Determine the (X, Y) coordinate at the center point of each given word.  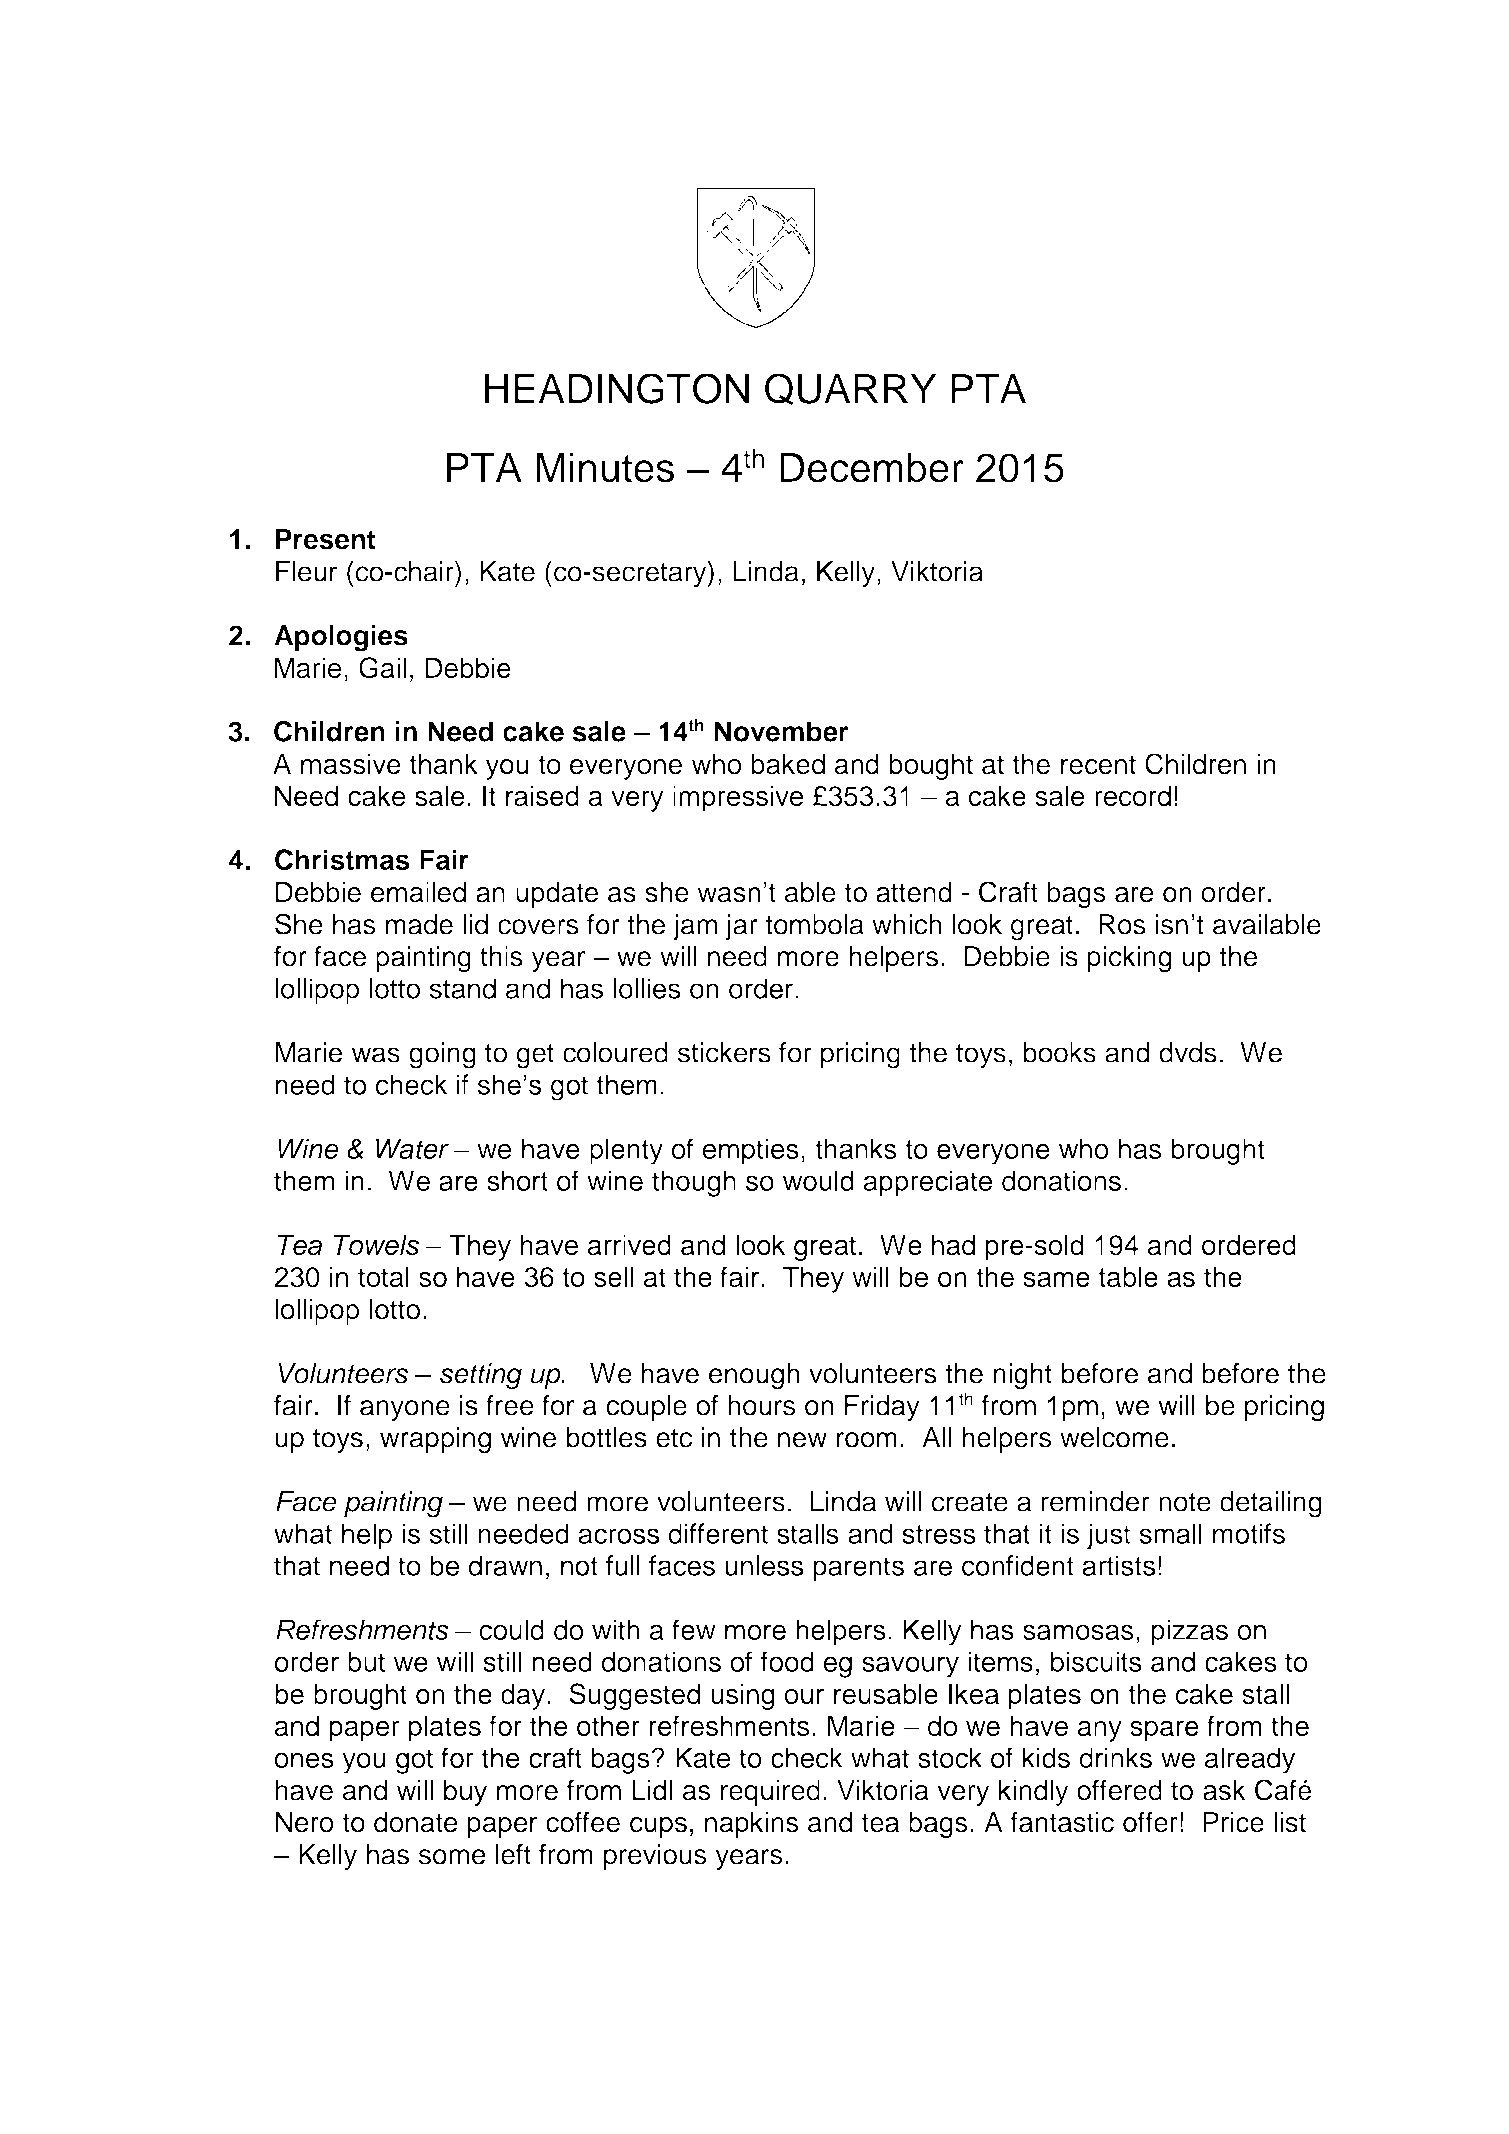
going (442, 1055)
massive (351, 764)
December (872, 468)
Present (326, 539)
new (802, 1440)
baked (788, 764)
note (1185, 1502)
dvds (1188, 1052)
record (1133, 796)
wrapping (435, 1440)
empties (751, 1151)
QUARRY (850, 389)
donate (416, 1822)
